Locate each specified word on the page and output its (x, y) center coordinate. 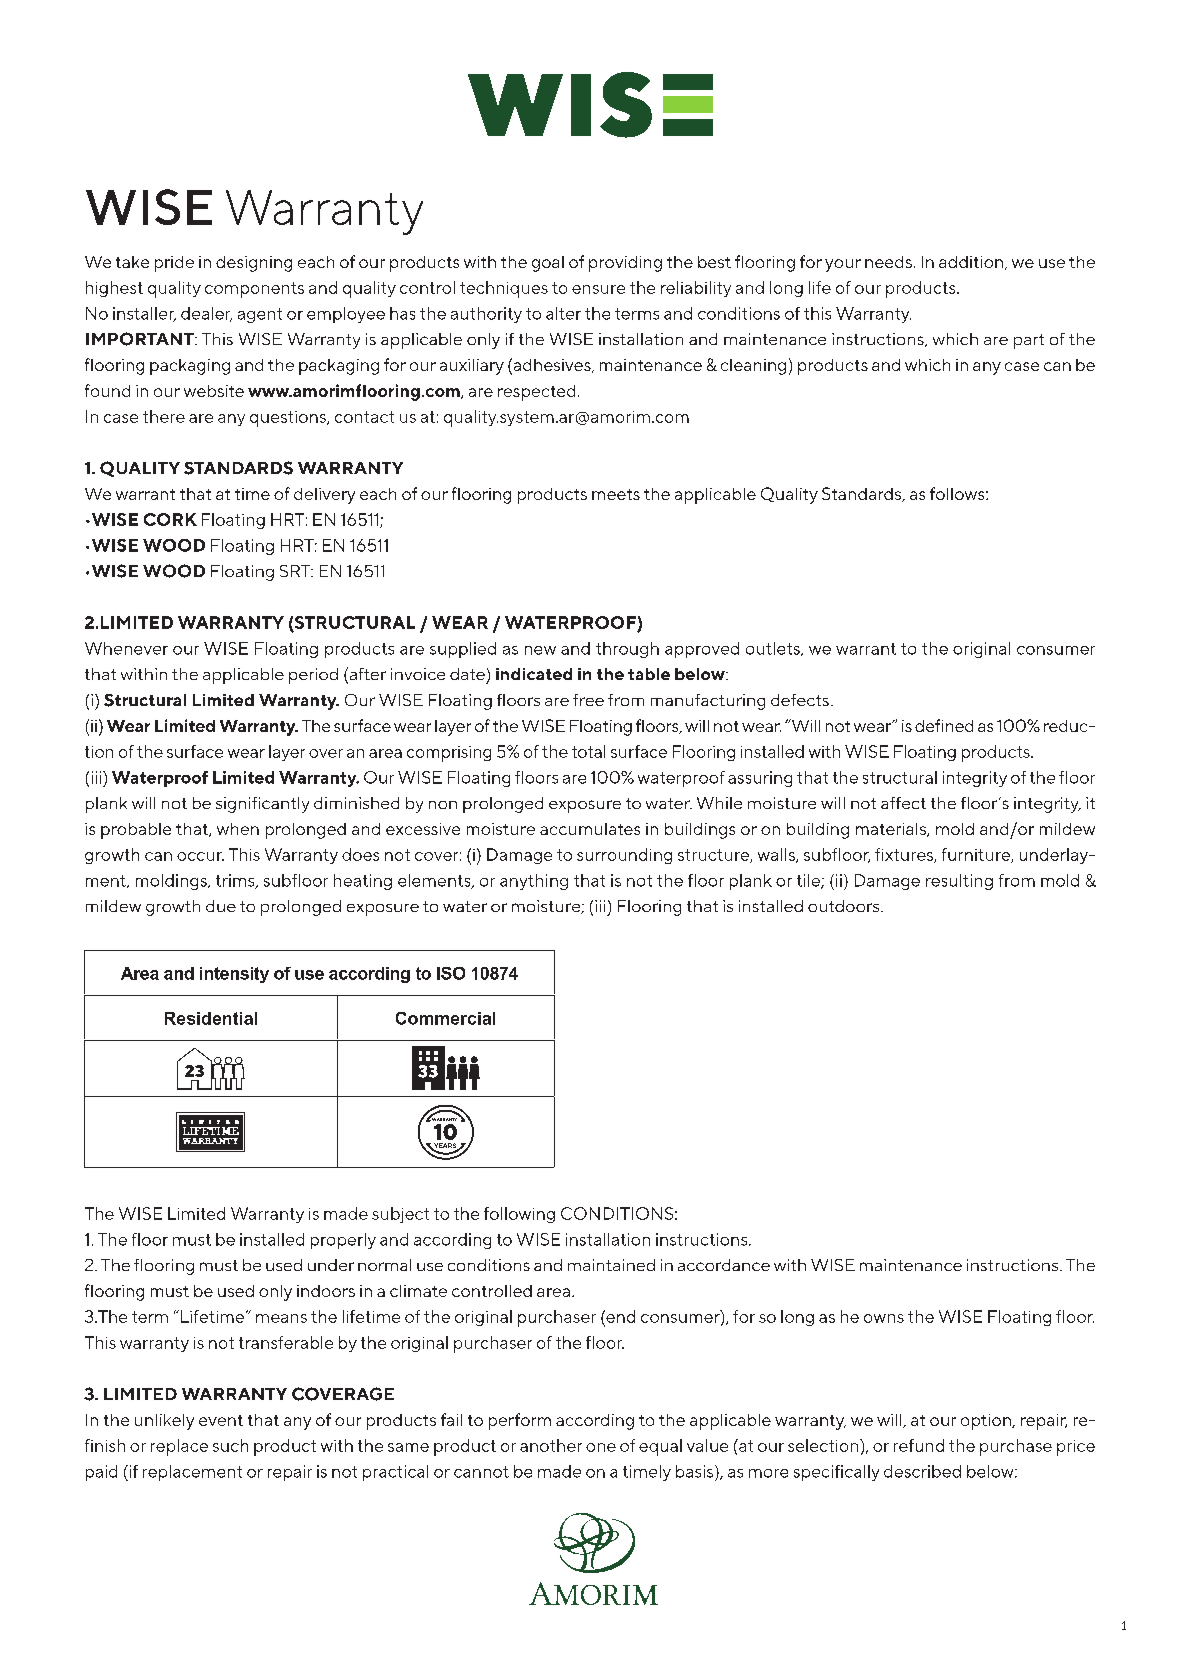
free (588, 700)
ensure (598, 289)
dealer (206, 314)
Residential (211, 1018)
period (313, 676)
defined (944, 725)
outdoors (843, 906)
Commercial (445, 1018)
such (230, 1445)
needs (888, 262)
